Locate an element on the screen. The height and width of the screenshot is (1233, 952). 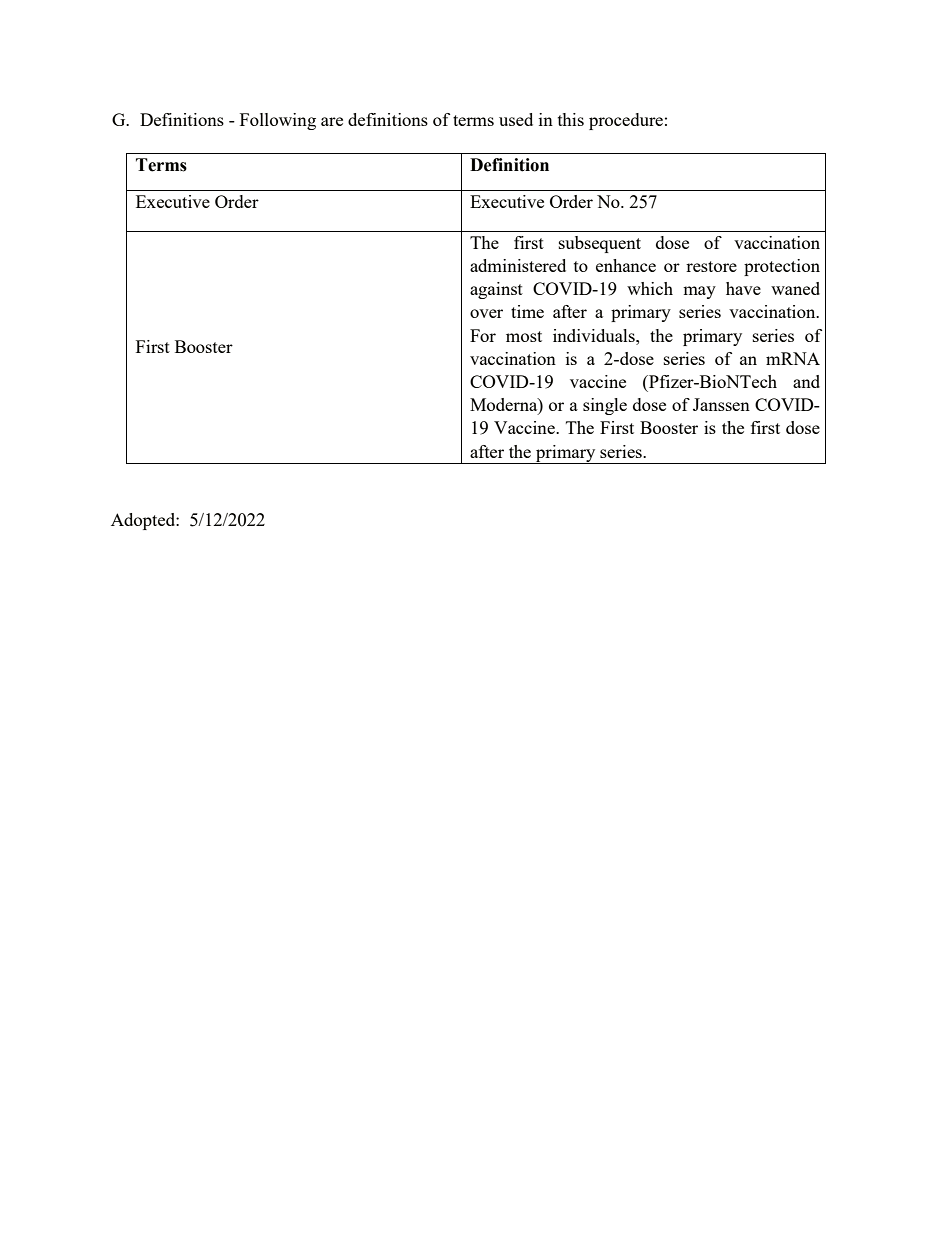
used is located at coordinates (516, 119).
